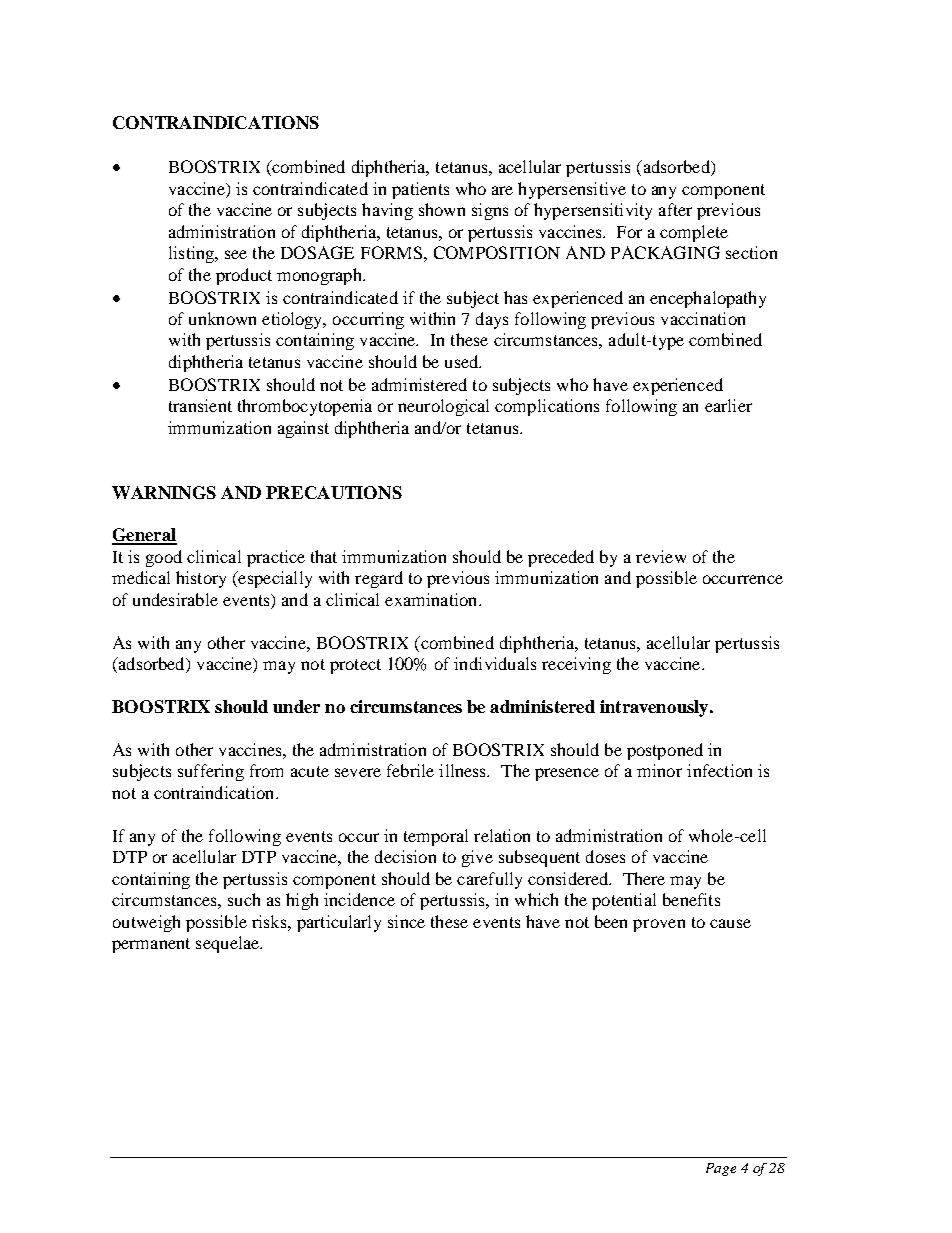 The image size is (952, 1233). I want to click on sequelae, so click(229, 944).
